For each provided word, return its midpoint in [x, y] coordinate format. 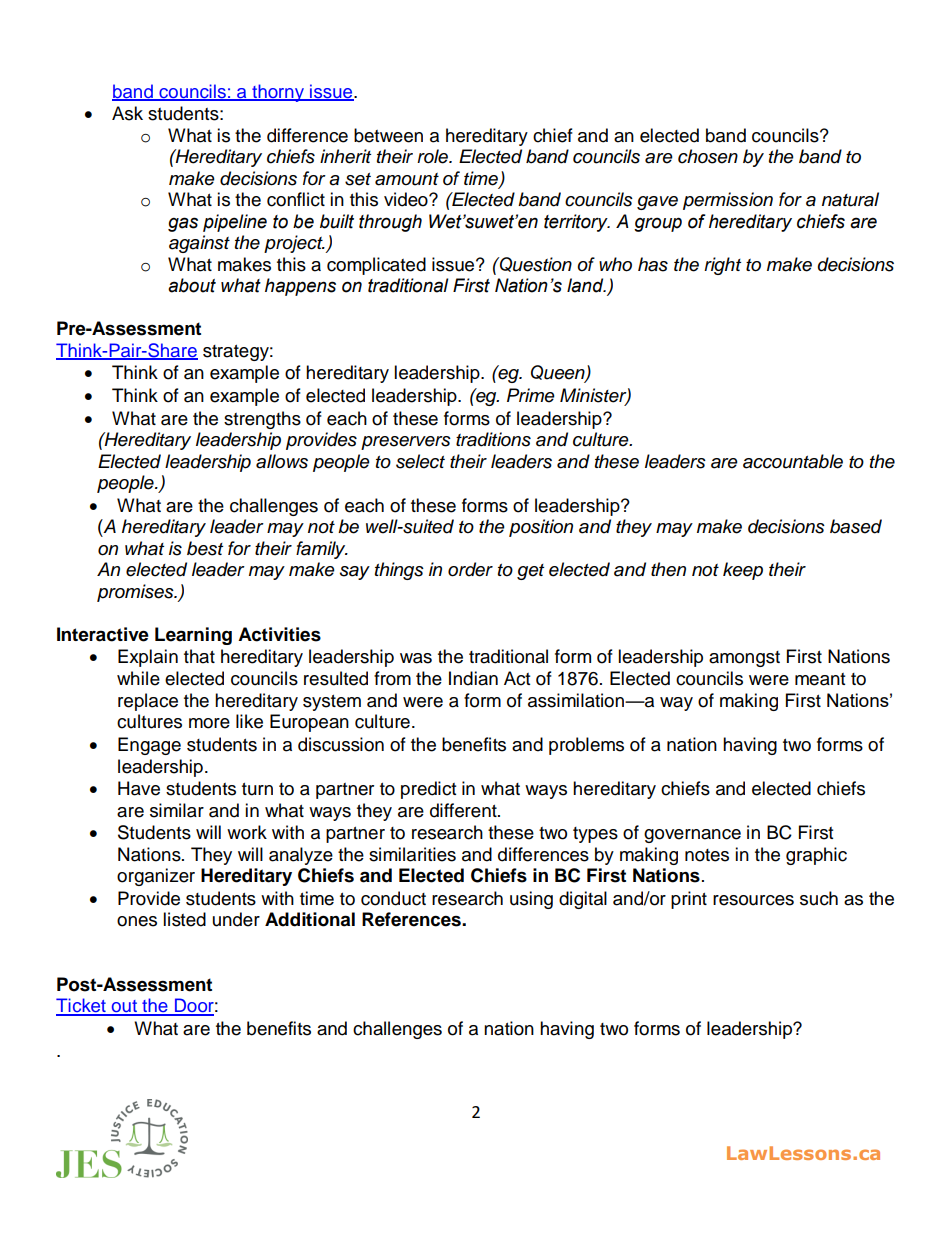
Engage [149, 746]
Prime [531, 395]
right [722, 266]
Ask [127, 113]
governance [692, 836]
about [192, 285]
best [205, 548]
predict [428, 790]
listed [184, 919]
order [470, 569]
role [434, 156]
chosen [708, 156]
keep [743, 571]
